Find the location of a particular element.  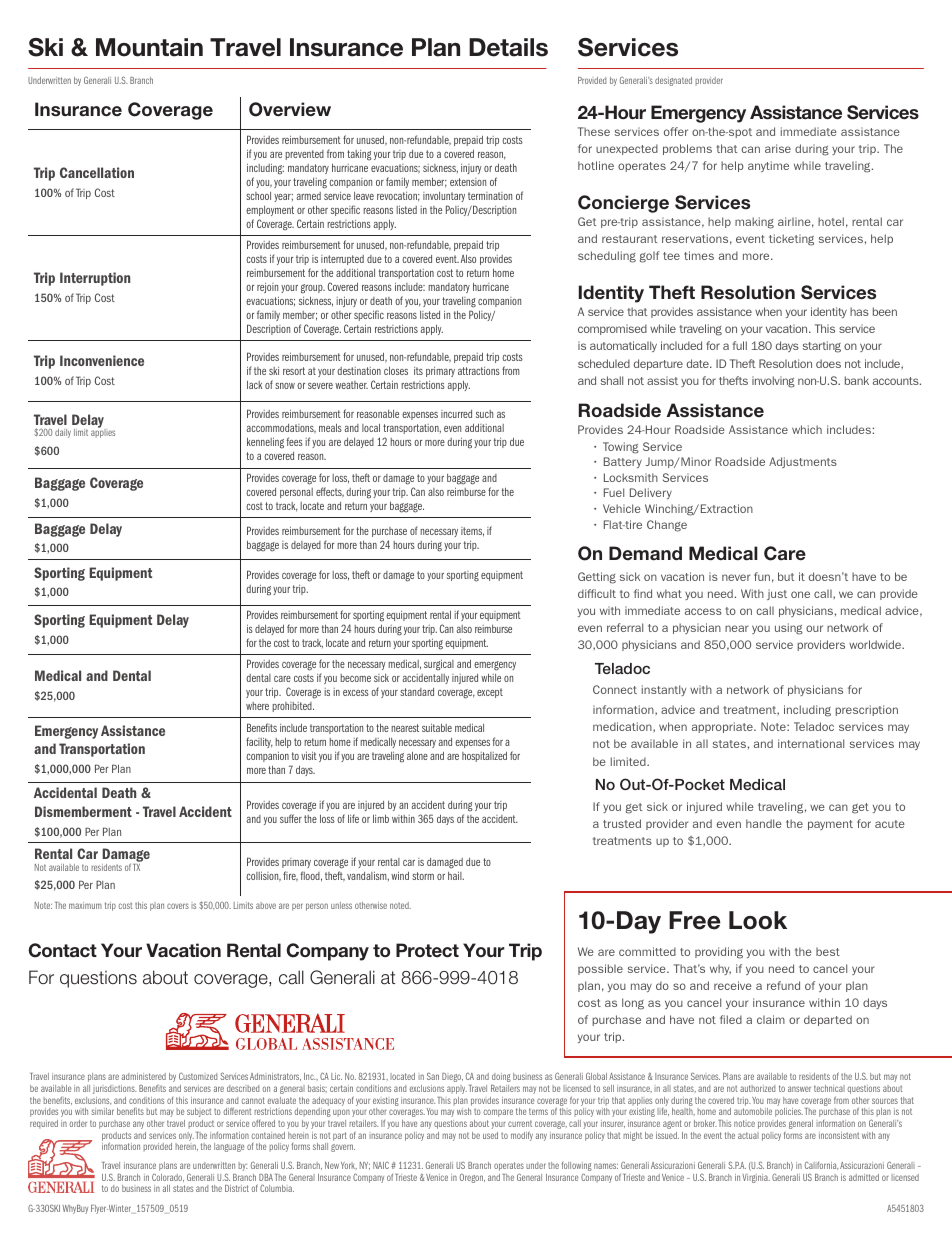

Colorado is located at coordinates (168, 1177).
